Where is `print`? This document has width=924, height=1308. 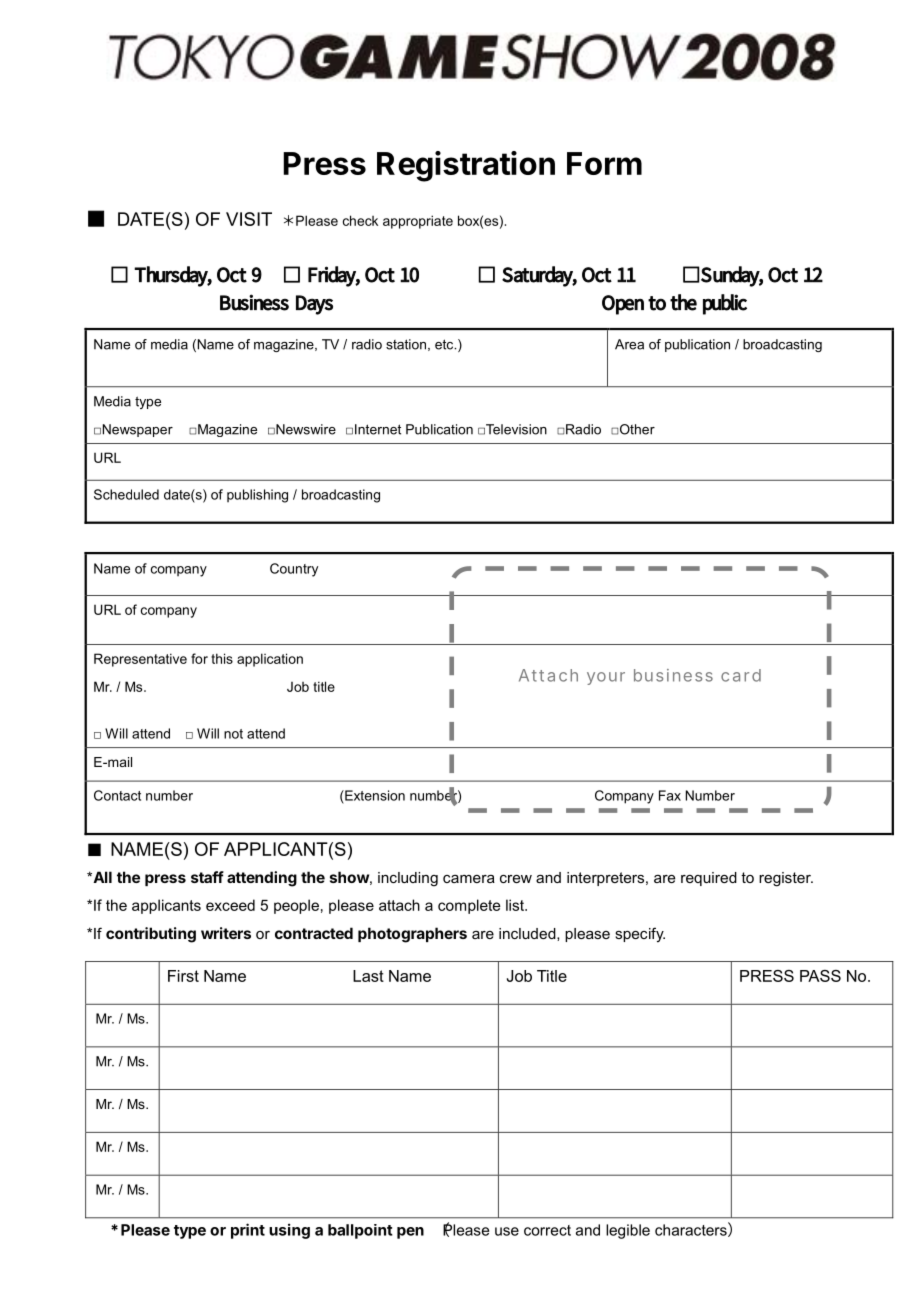 print is located at coordinates (248, 1231).
